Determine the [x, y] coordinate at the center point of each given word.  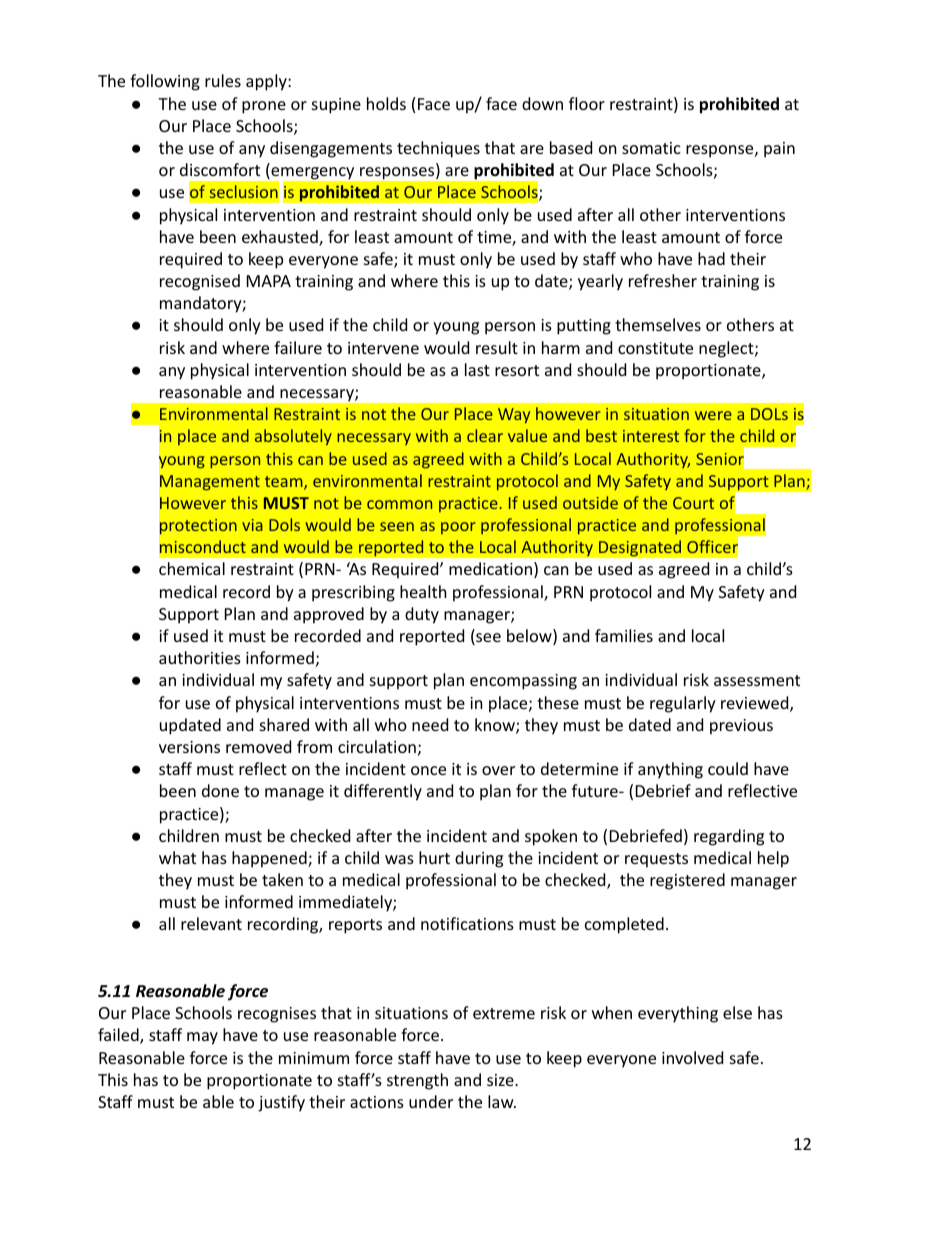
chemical [192, 568]
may [202, 1038]
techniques [438, 149]
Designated [640, 548]
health [423, 591]
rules [223, 80]
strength [417, 1081]
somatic [651, 148]
